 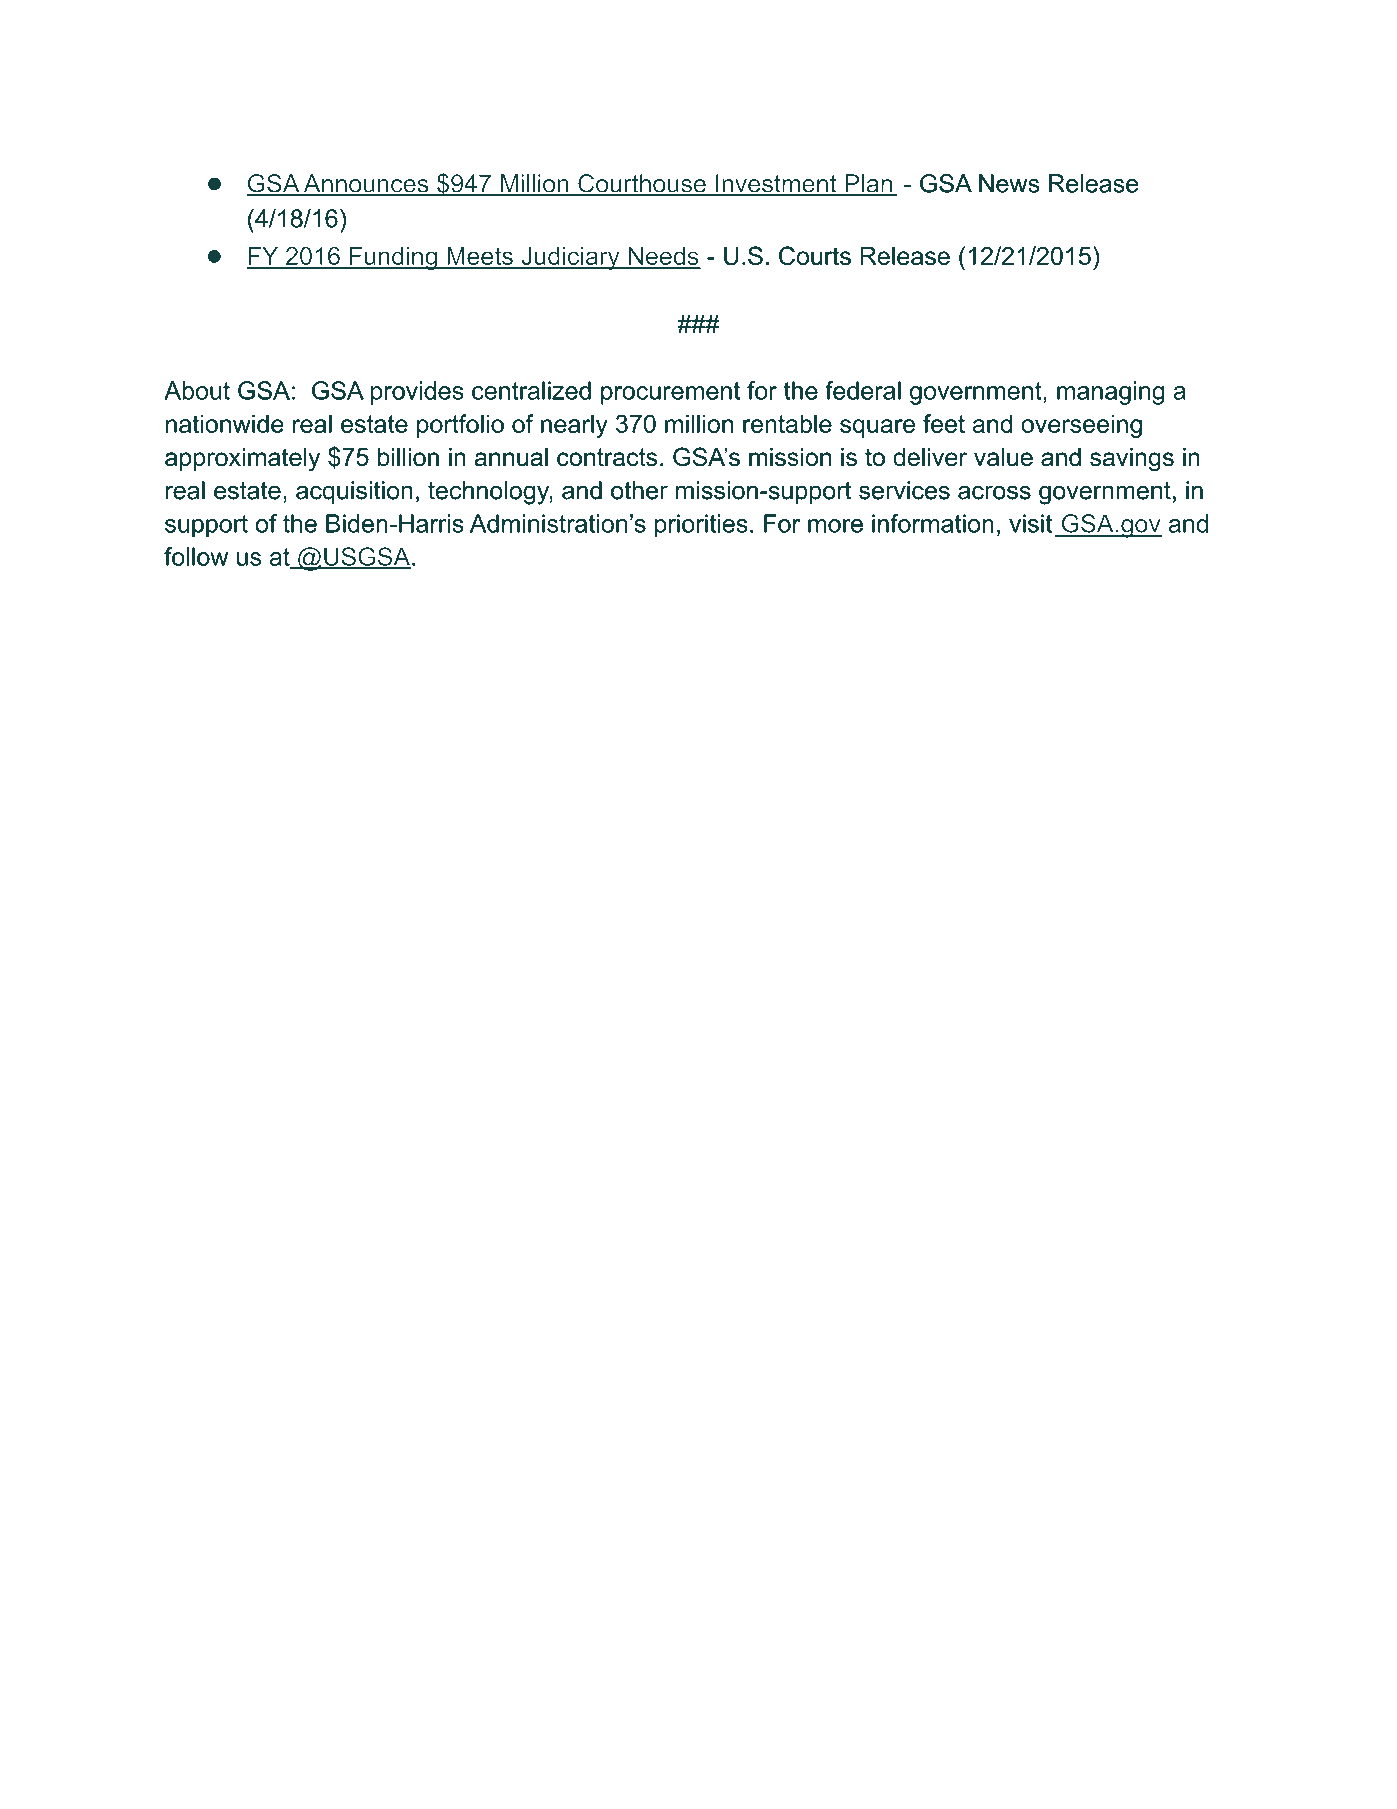 I want to click on Courthouse, so click(x=642, y=184).
